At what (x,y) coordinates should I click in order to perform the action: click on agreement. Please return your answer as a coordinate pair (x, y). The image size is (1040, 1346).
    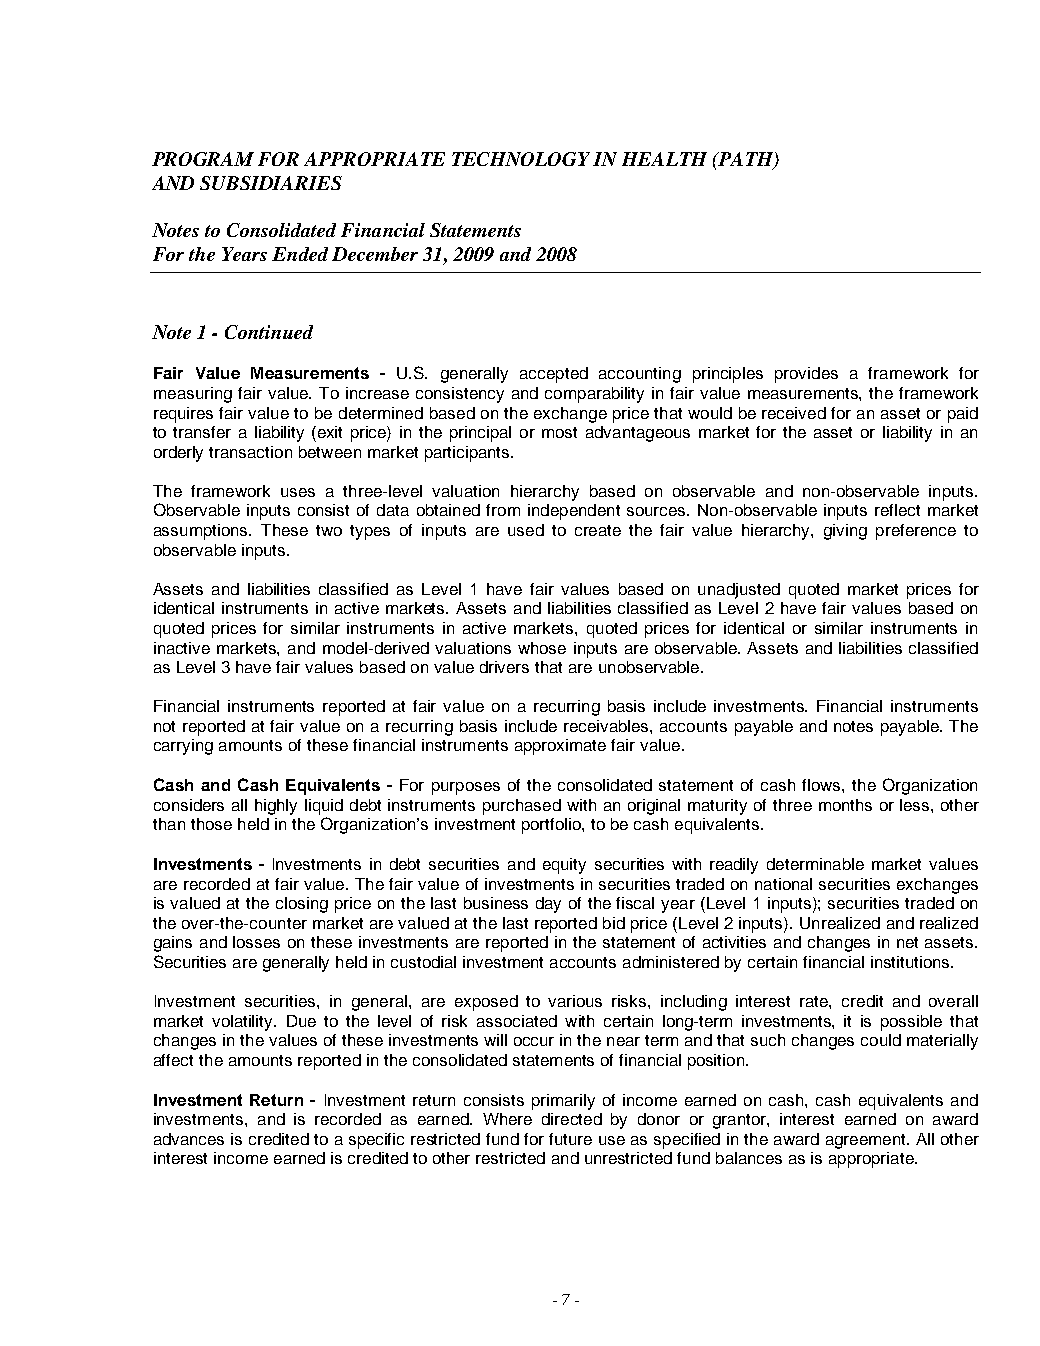
    Looking at the image, I should click on (867, 1141).
